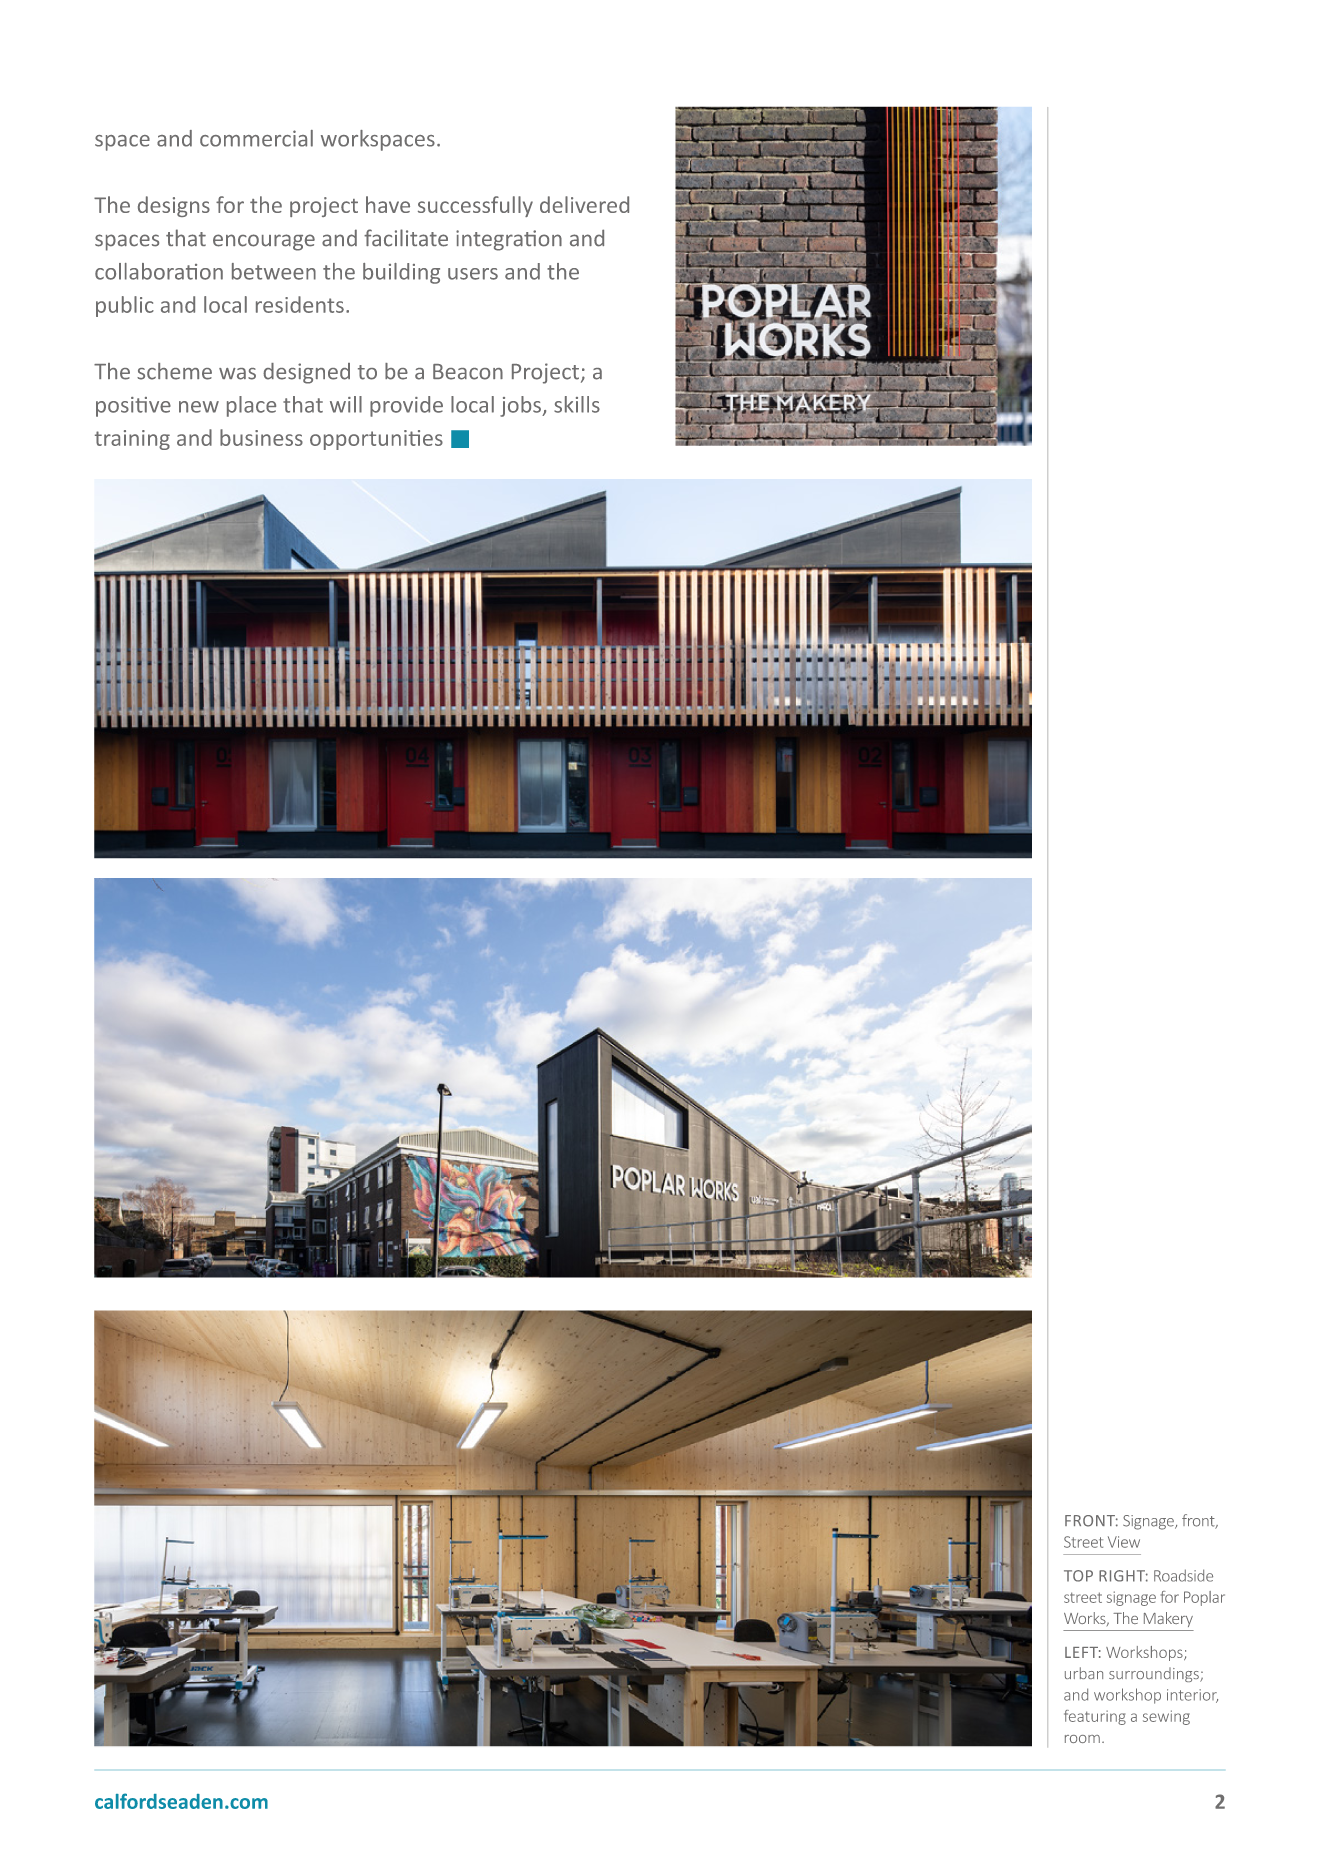  Describe the element at coordinates (256, 138) in the screenshot. I see `commercial` at that location.
